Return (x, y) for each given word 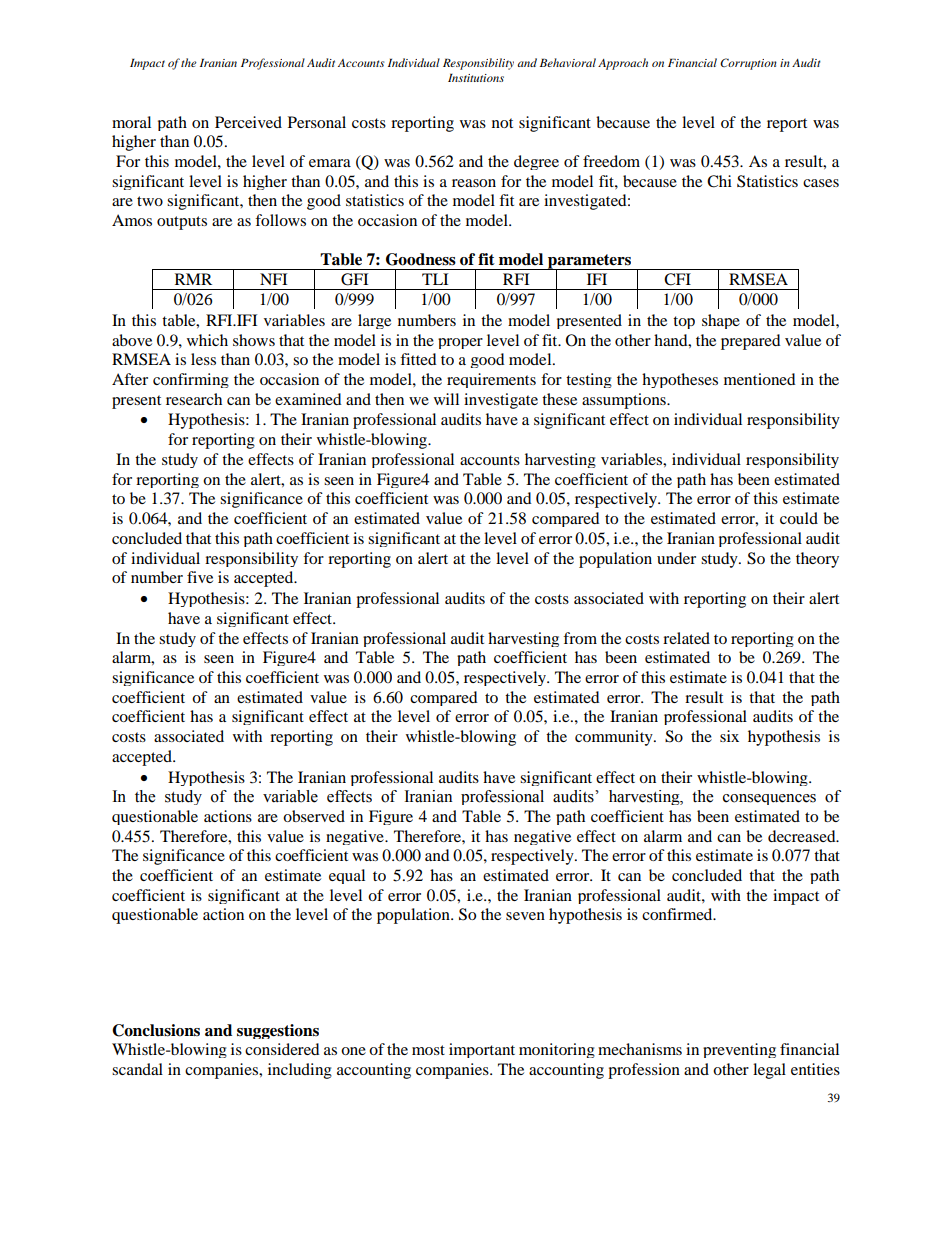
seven (525, 916)
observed (314, 816)
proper (460, 343)
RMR (193, 279)
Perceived (248, 122)
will (446, 399)
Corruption (748, 64)
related (686, 638)
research (194, 399)
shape (721, 321)
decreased (803, 836)
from (580, 638)
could (799, 518)
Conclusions (156, 1030)
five (200, 577)
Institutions (476, 77)
